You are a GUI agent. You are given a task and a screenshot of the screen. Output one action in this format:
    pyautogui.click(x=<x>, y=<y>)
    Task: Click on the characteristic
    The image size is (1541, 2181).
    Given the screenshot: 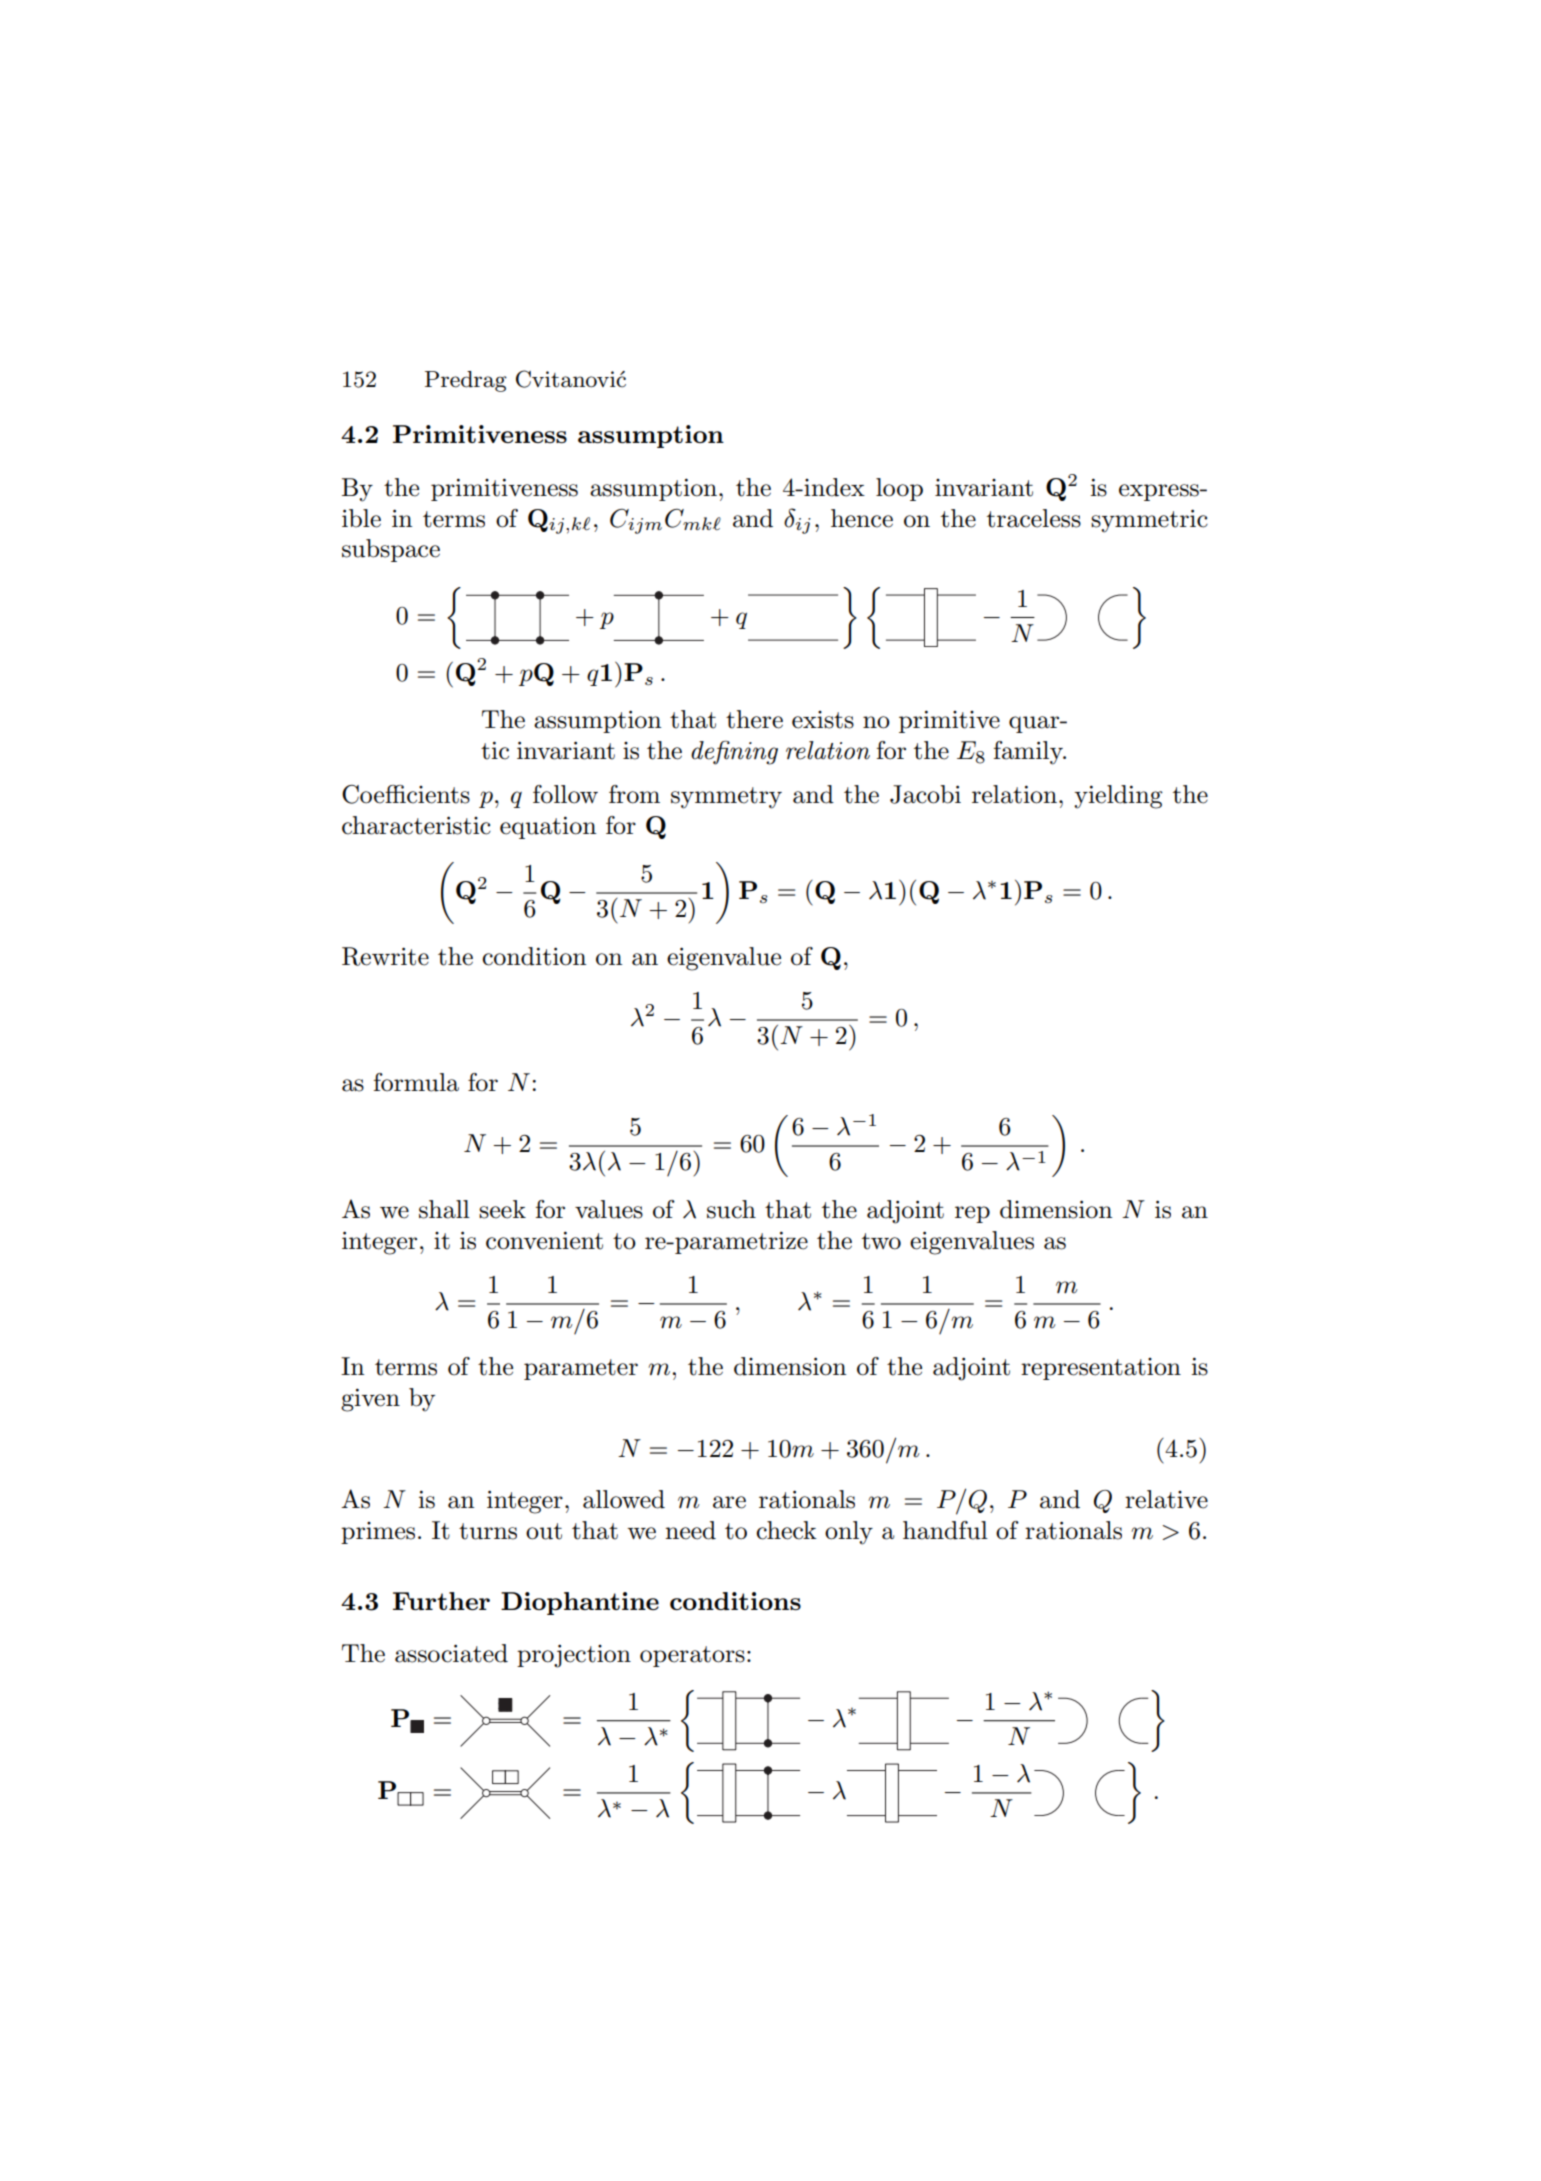 What is the action you would take?
    pyautogui.click(x=416, y=825)
